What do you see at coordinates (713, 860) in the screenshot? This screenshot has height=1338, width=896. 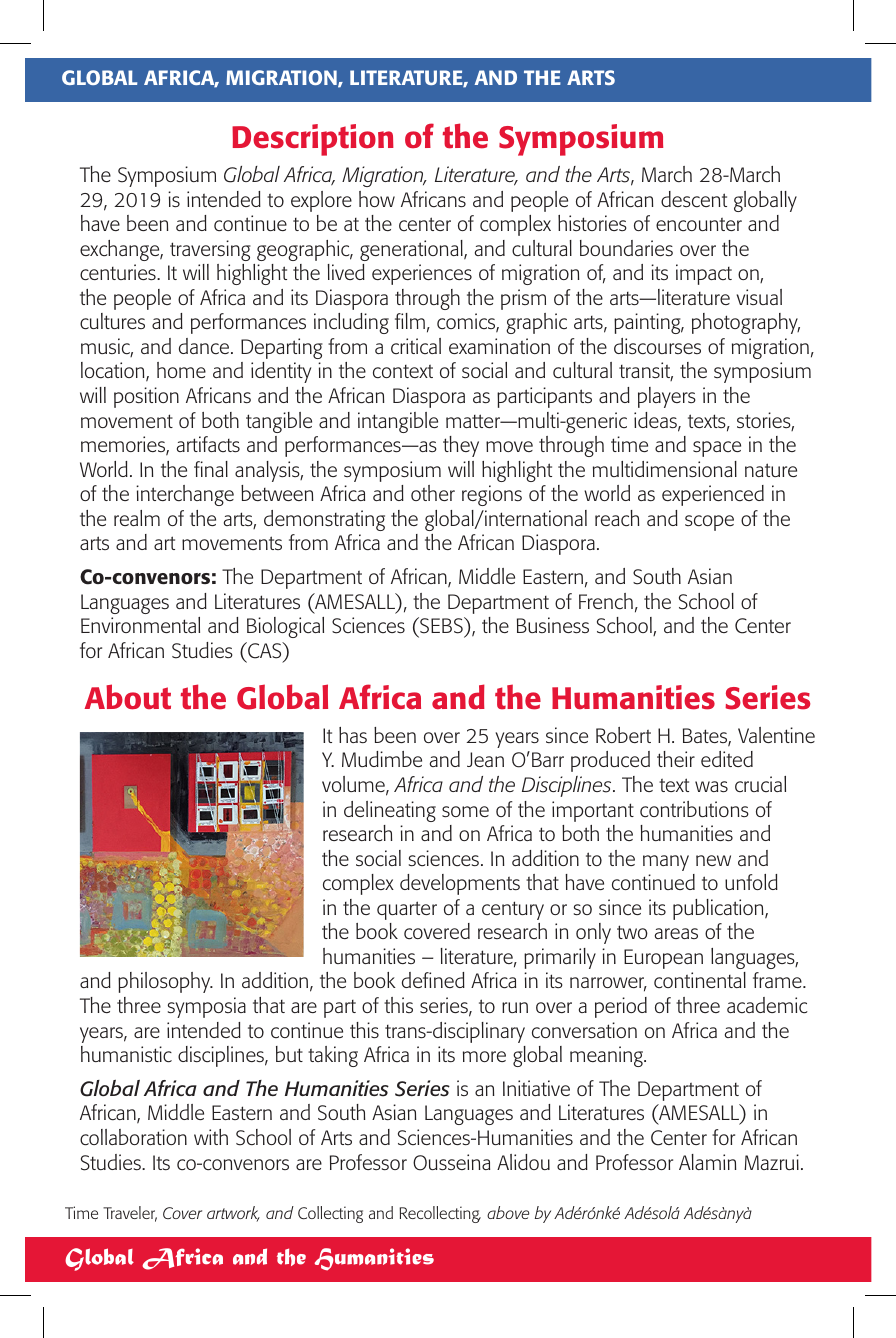 I see `new` at bounding box center [713, 860].
